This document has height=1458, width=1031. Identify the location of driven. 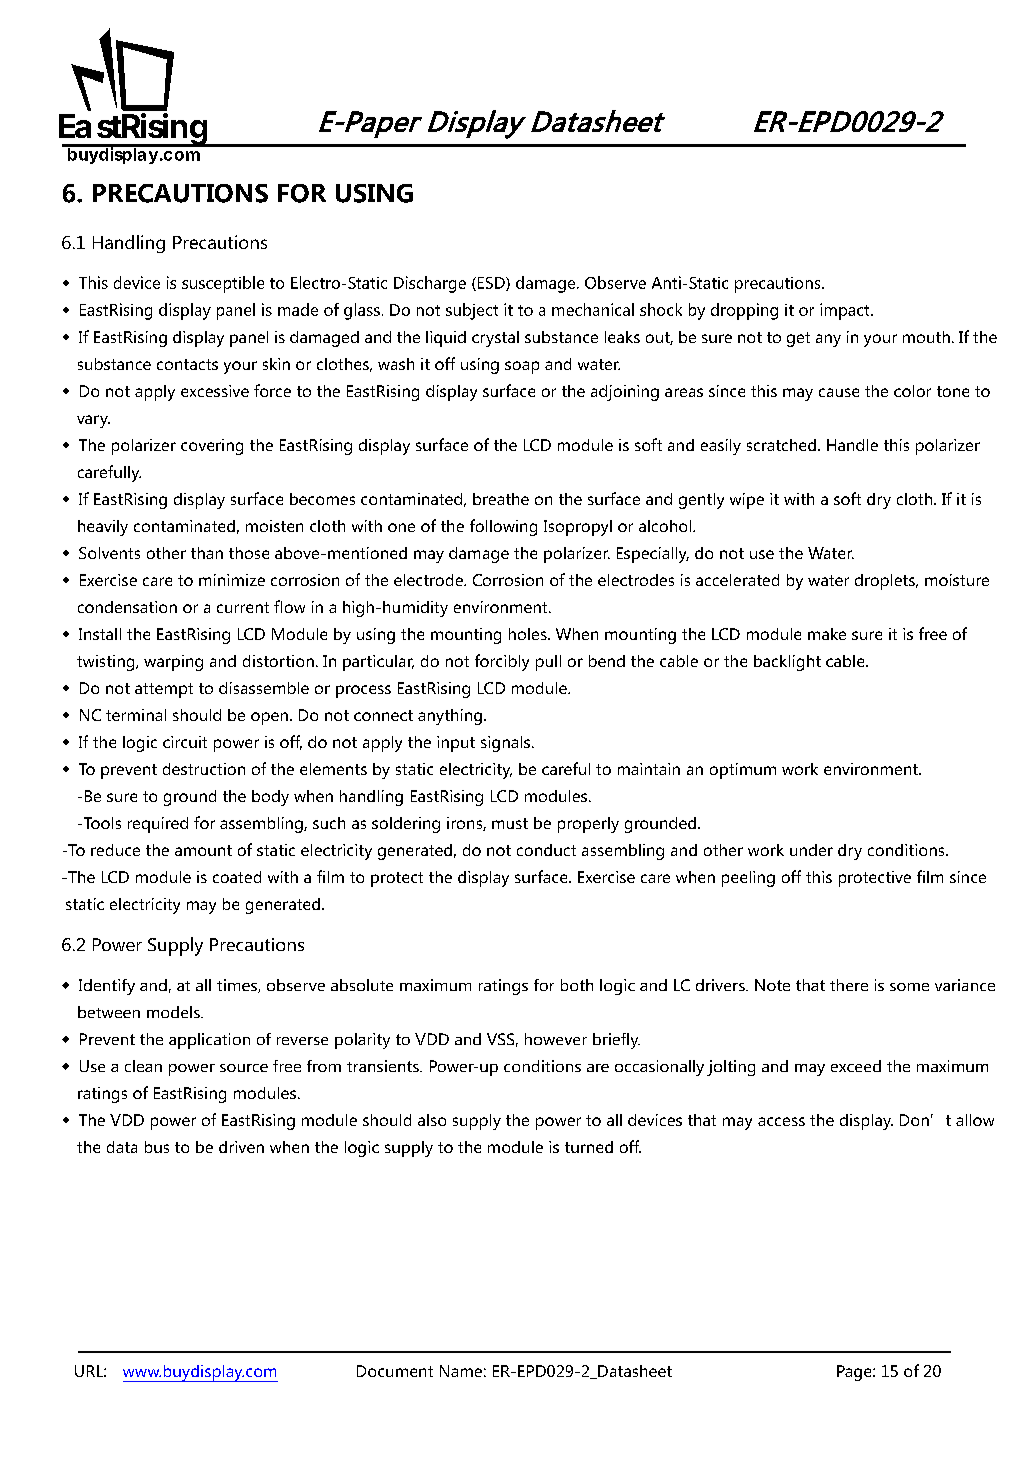
(241, 1147).
